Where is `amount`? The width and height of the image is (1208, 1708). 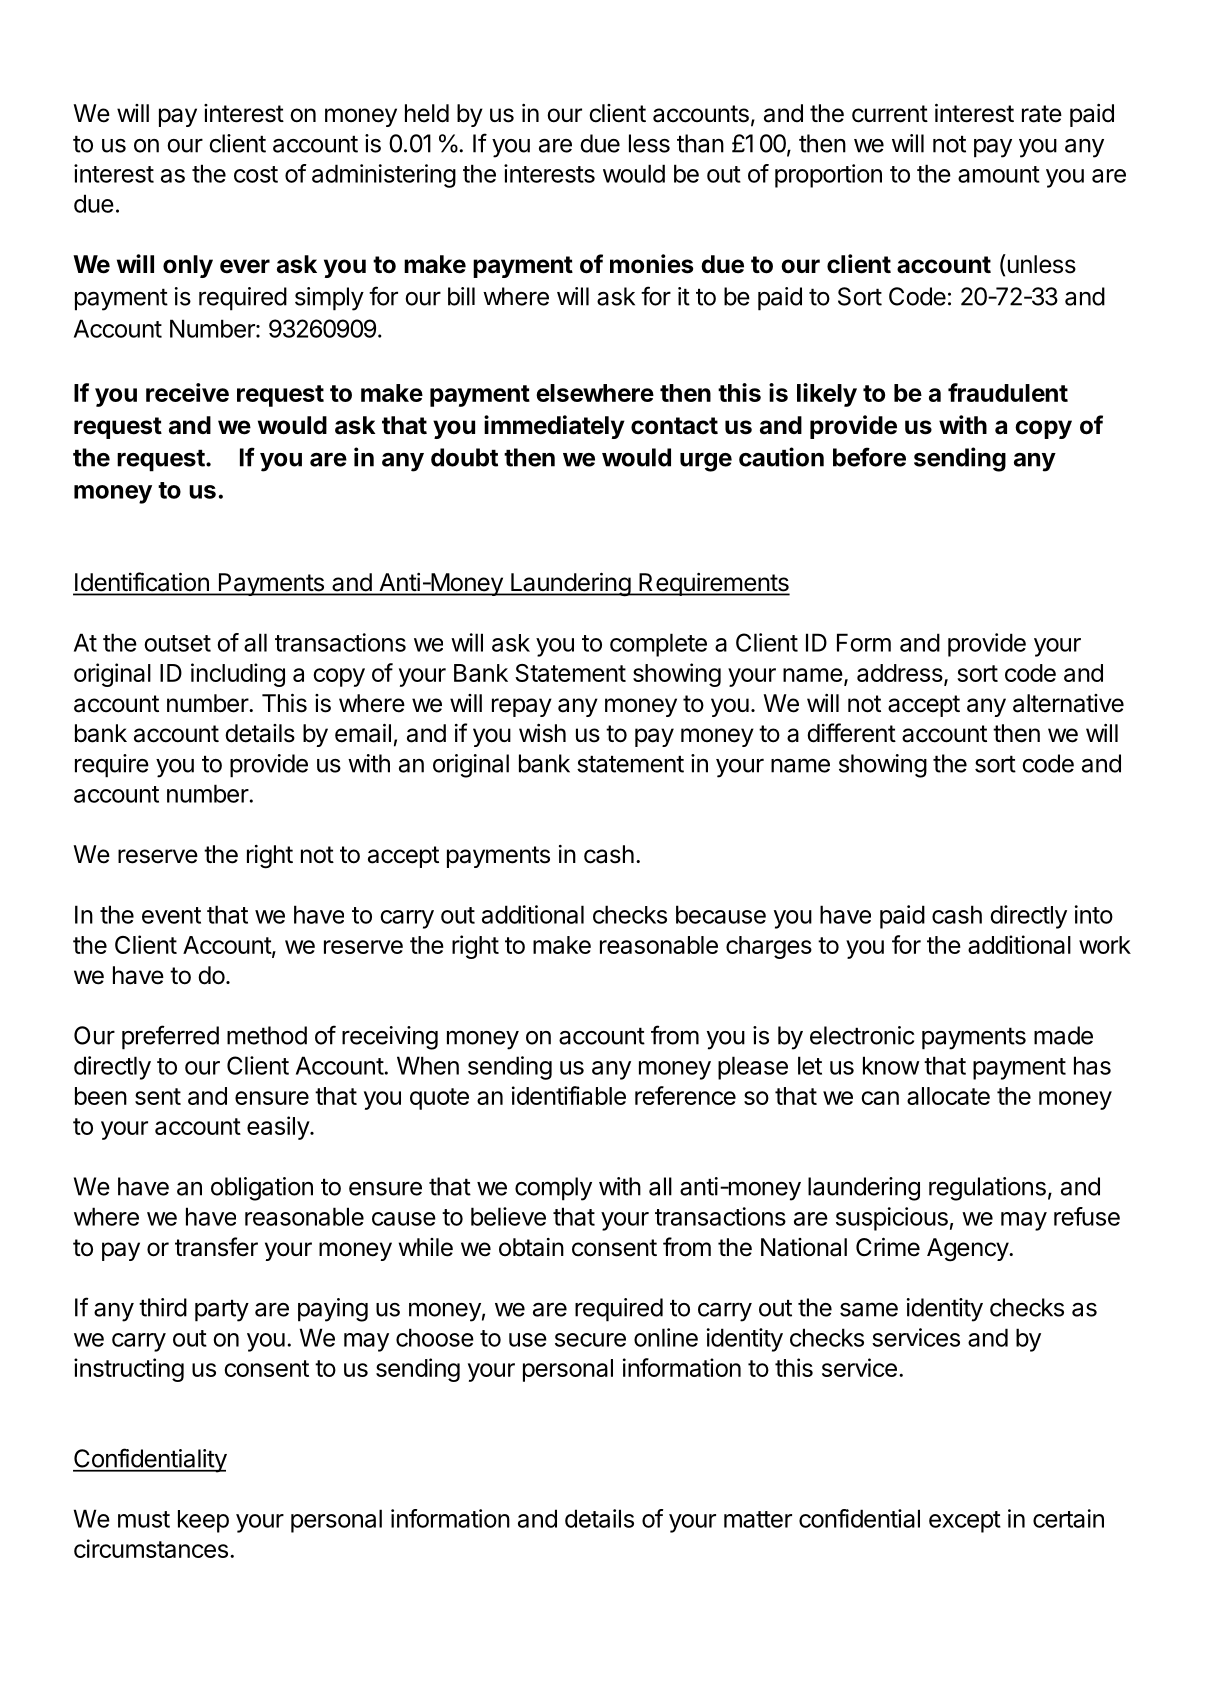 amount is located at coordinates (999, 174).
